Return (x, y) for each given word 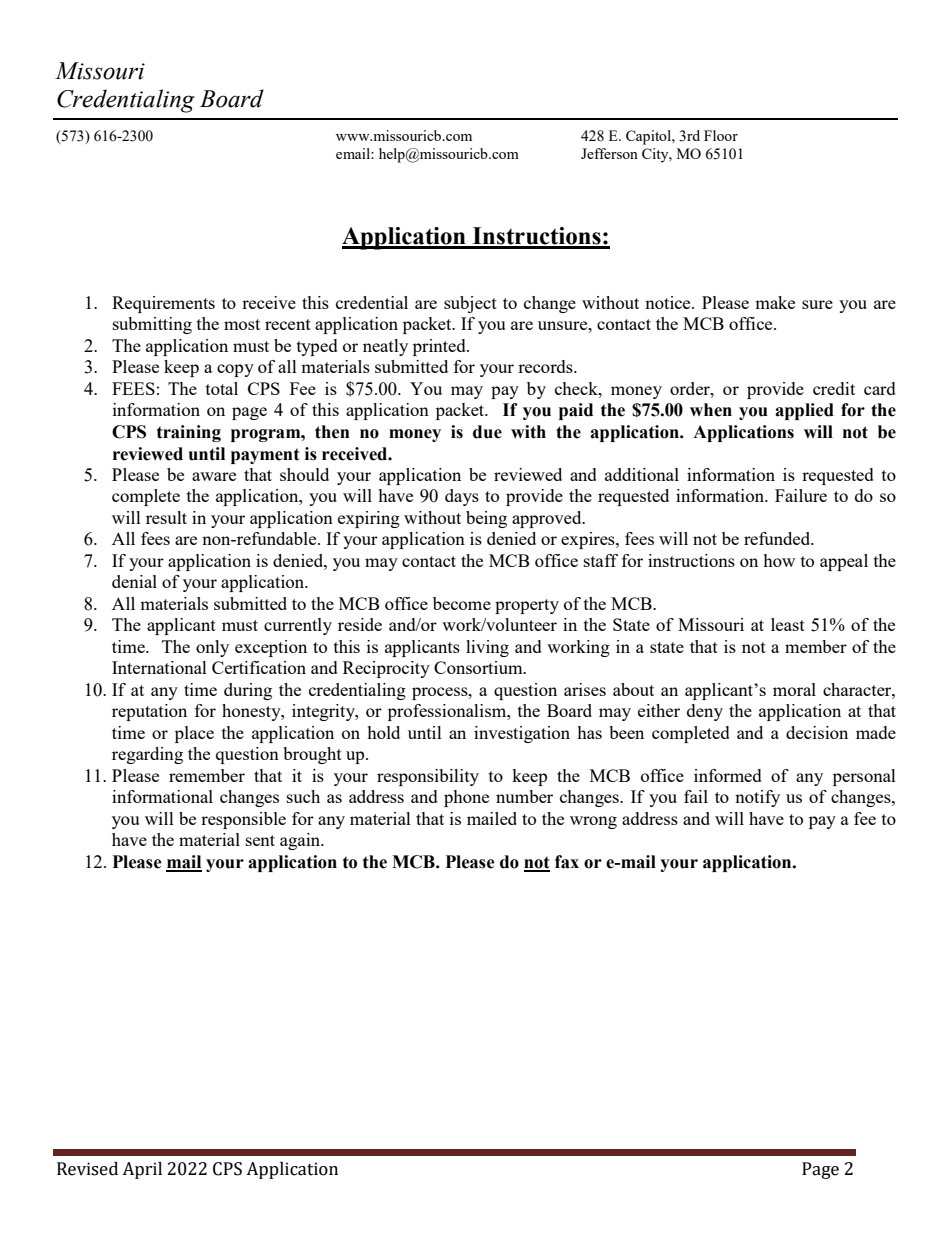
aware (214, 476)
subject (470, 304)
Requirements (163, 304)
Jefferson (609, 153)
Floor (721, 135)
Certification (259, 667)
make (775, 302)
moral (794, 689)
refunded (778, 538)
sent (260, 840)
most (242, 324)
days (462, 497)
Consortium (479, 667)
